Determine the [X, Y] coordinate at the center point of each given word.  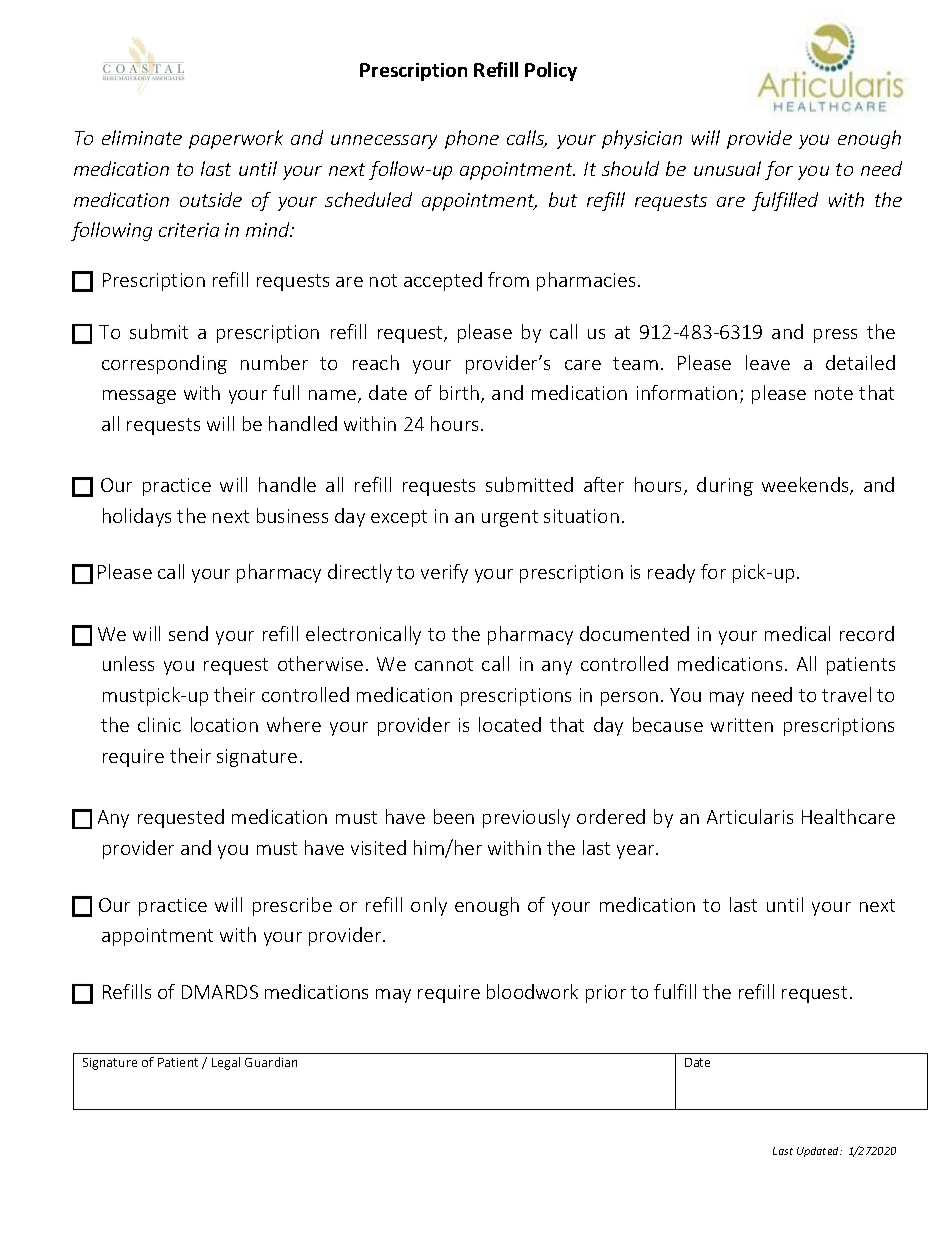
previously [526, 818]
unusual [727, 168]
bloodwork [532, 991]
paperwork [236, 139]
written [742, 725]
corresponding [164, 364]
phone [472, 139]
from [508, 279]
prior [606, 994]
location [224, 724]
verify [444, 573]
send [188, 633]
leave [768, 362]
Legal [226, 1063]
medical [797, 633]
